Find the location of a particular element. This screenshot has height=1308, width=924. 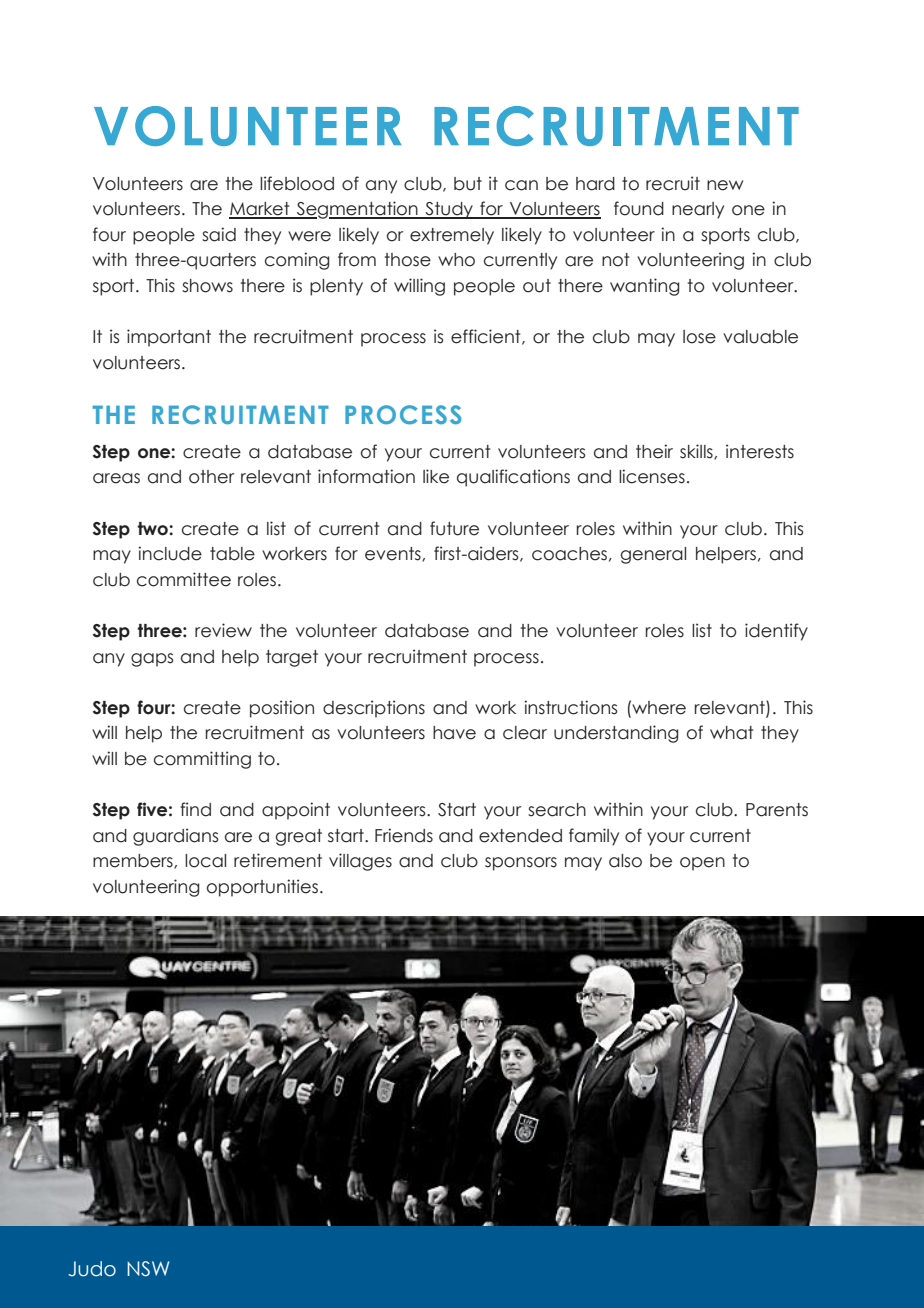

nearly is located at coordinates (698, 210).
